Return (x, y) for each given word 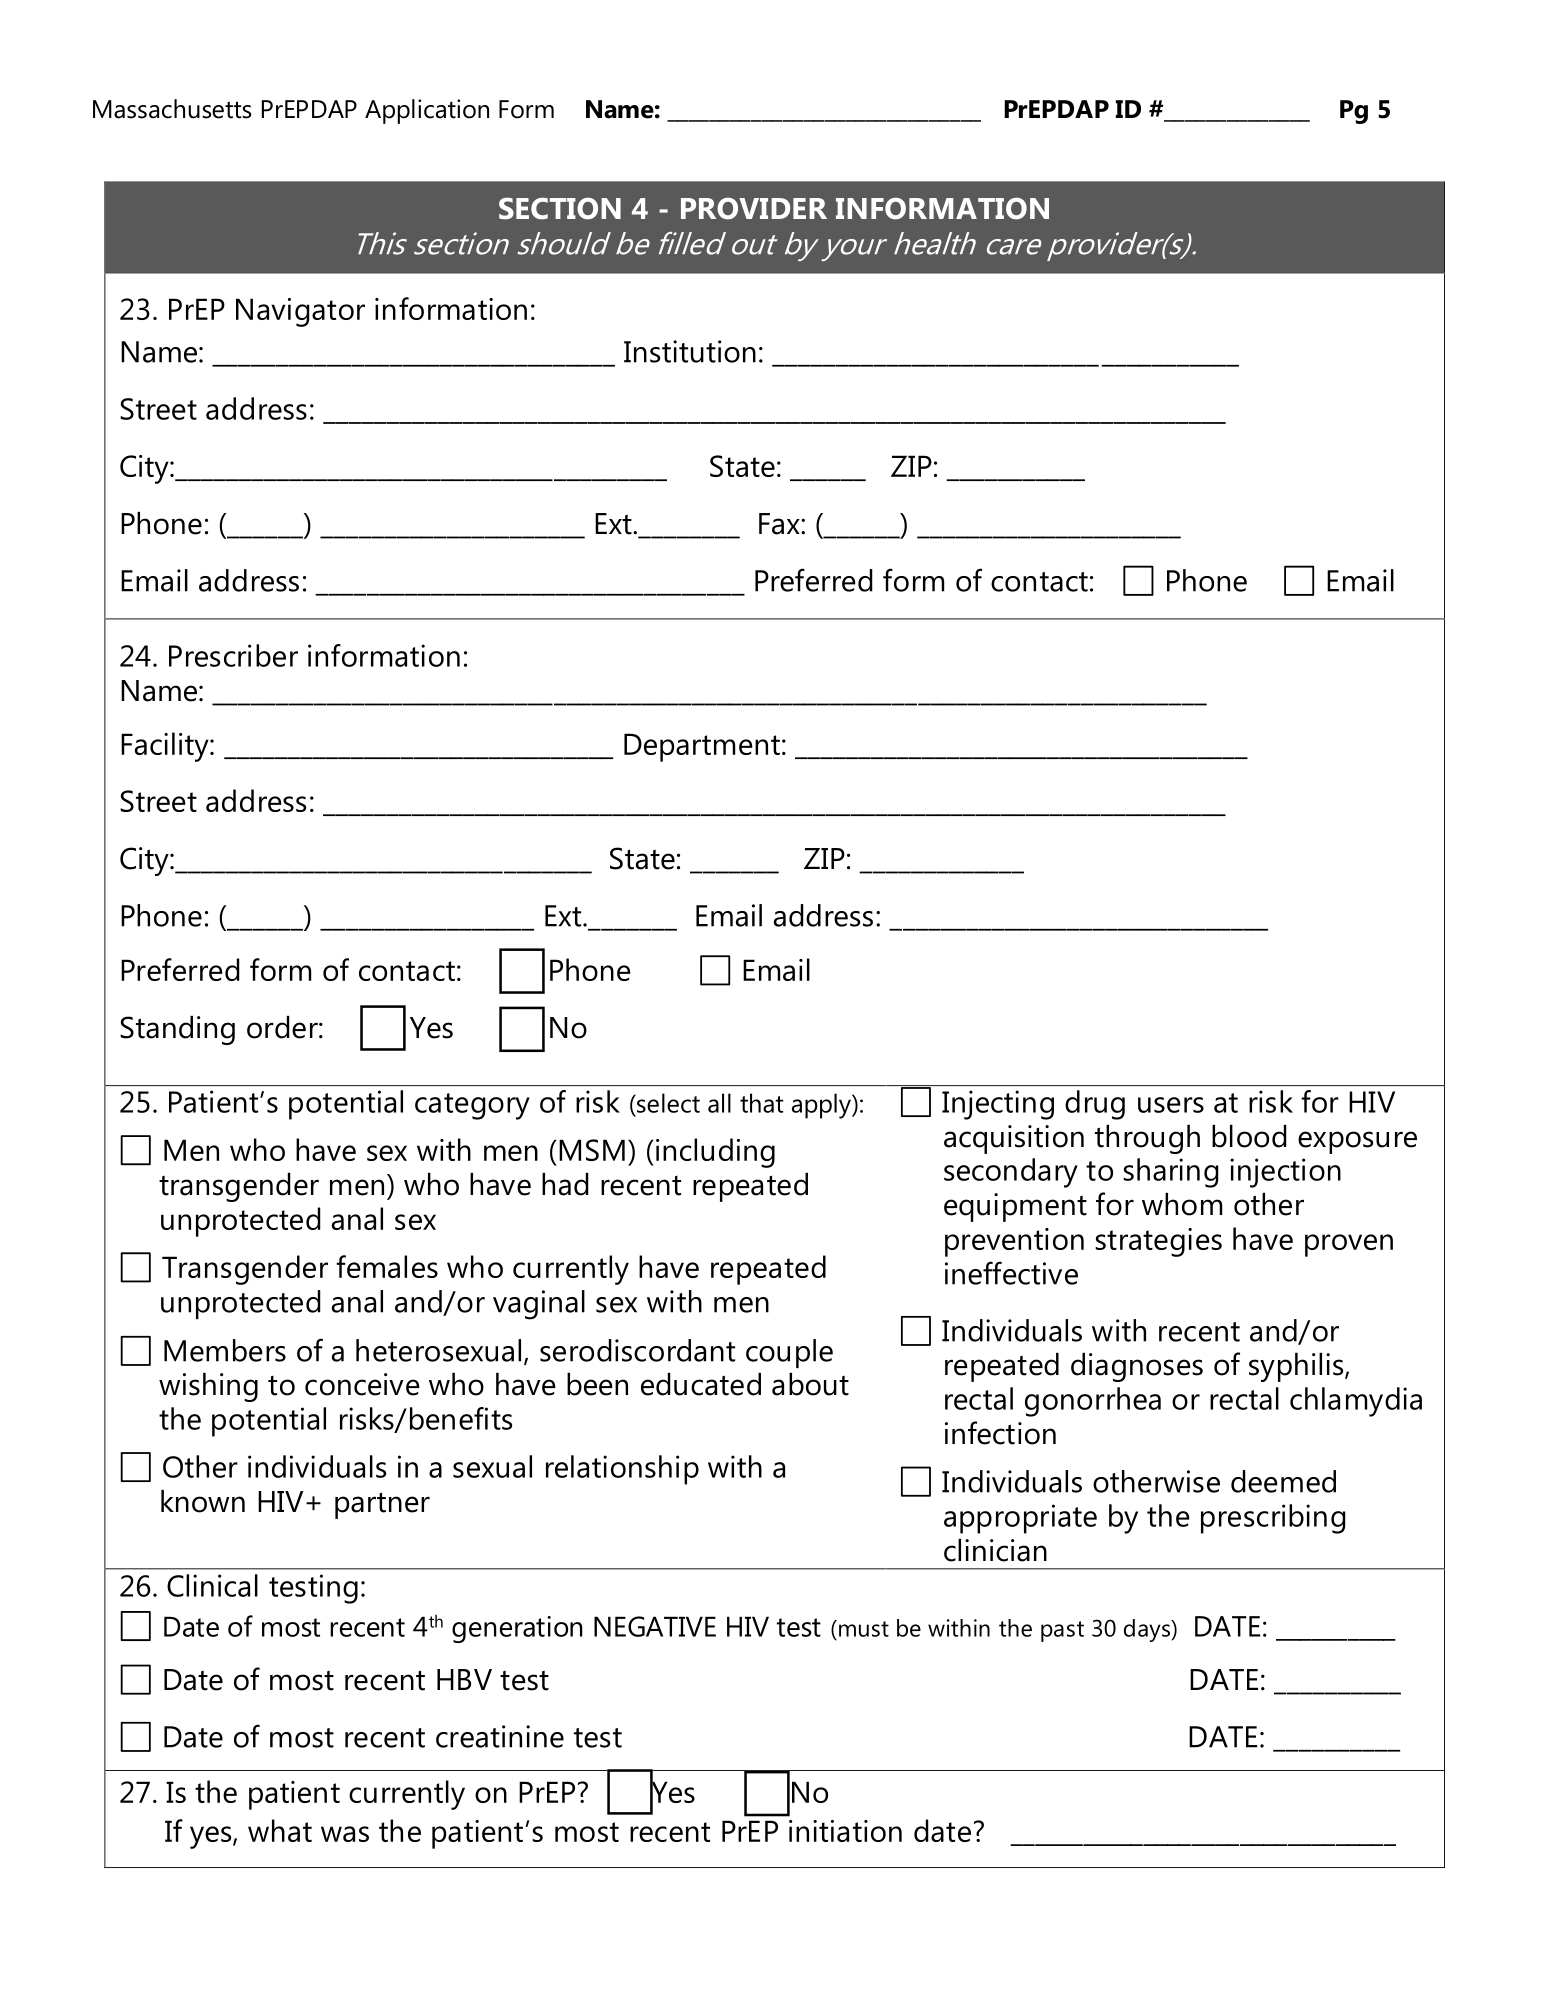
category (472, 1106)
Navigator (300, 312)
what (280, 1830)
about (810, 1384)
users (1171, 1105)
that (762, 1103)
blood (1249, 1136)
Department (702, 747)
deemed (1283, 1481)
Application (427, 111)
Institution (690, 351)
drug (1095, 1105)
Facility (166, 747)
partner (382, 1505)
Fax (780, 524)
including (715, 1153)
